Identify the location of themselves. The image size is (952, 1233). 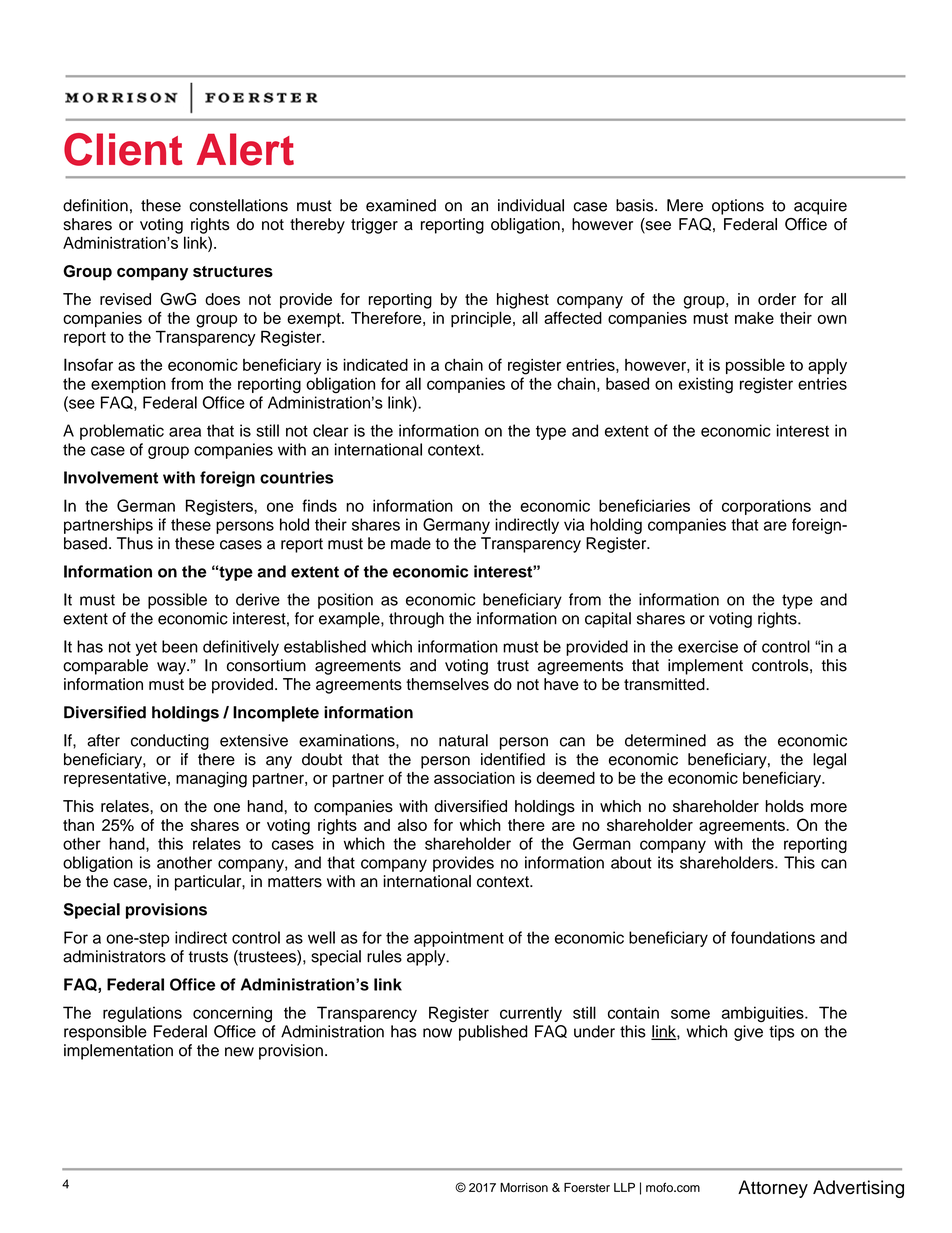
(447, 684).
